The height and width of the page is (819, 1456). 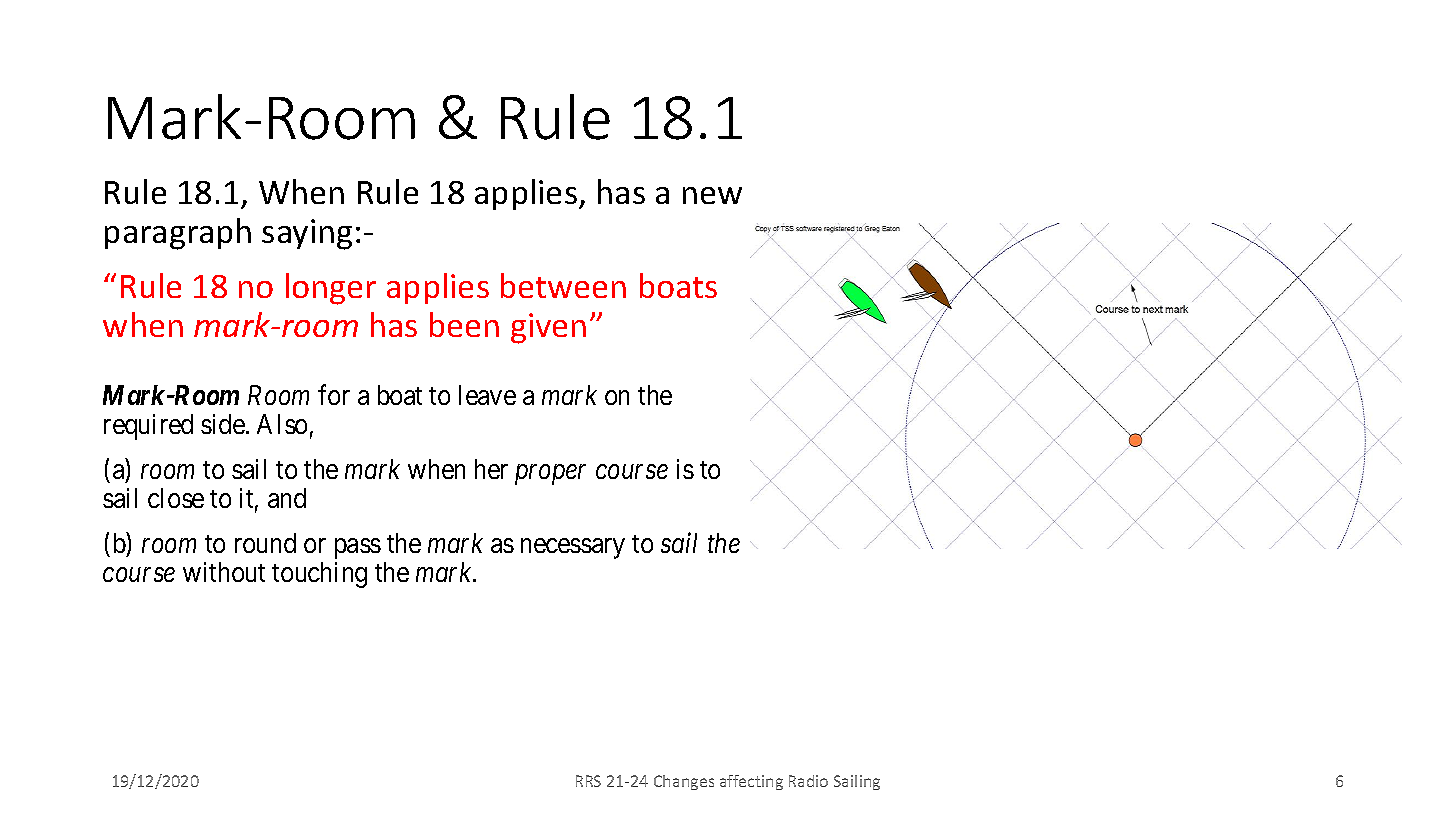 What do you see at coordinates (563, 285) in the page?
I see `between` at bounding box center [563, 285].
